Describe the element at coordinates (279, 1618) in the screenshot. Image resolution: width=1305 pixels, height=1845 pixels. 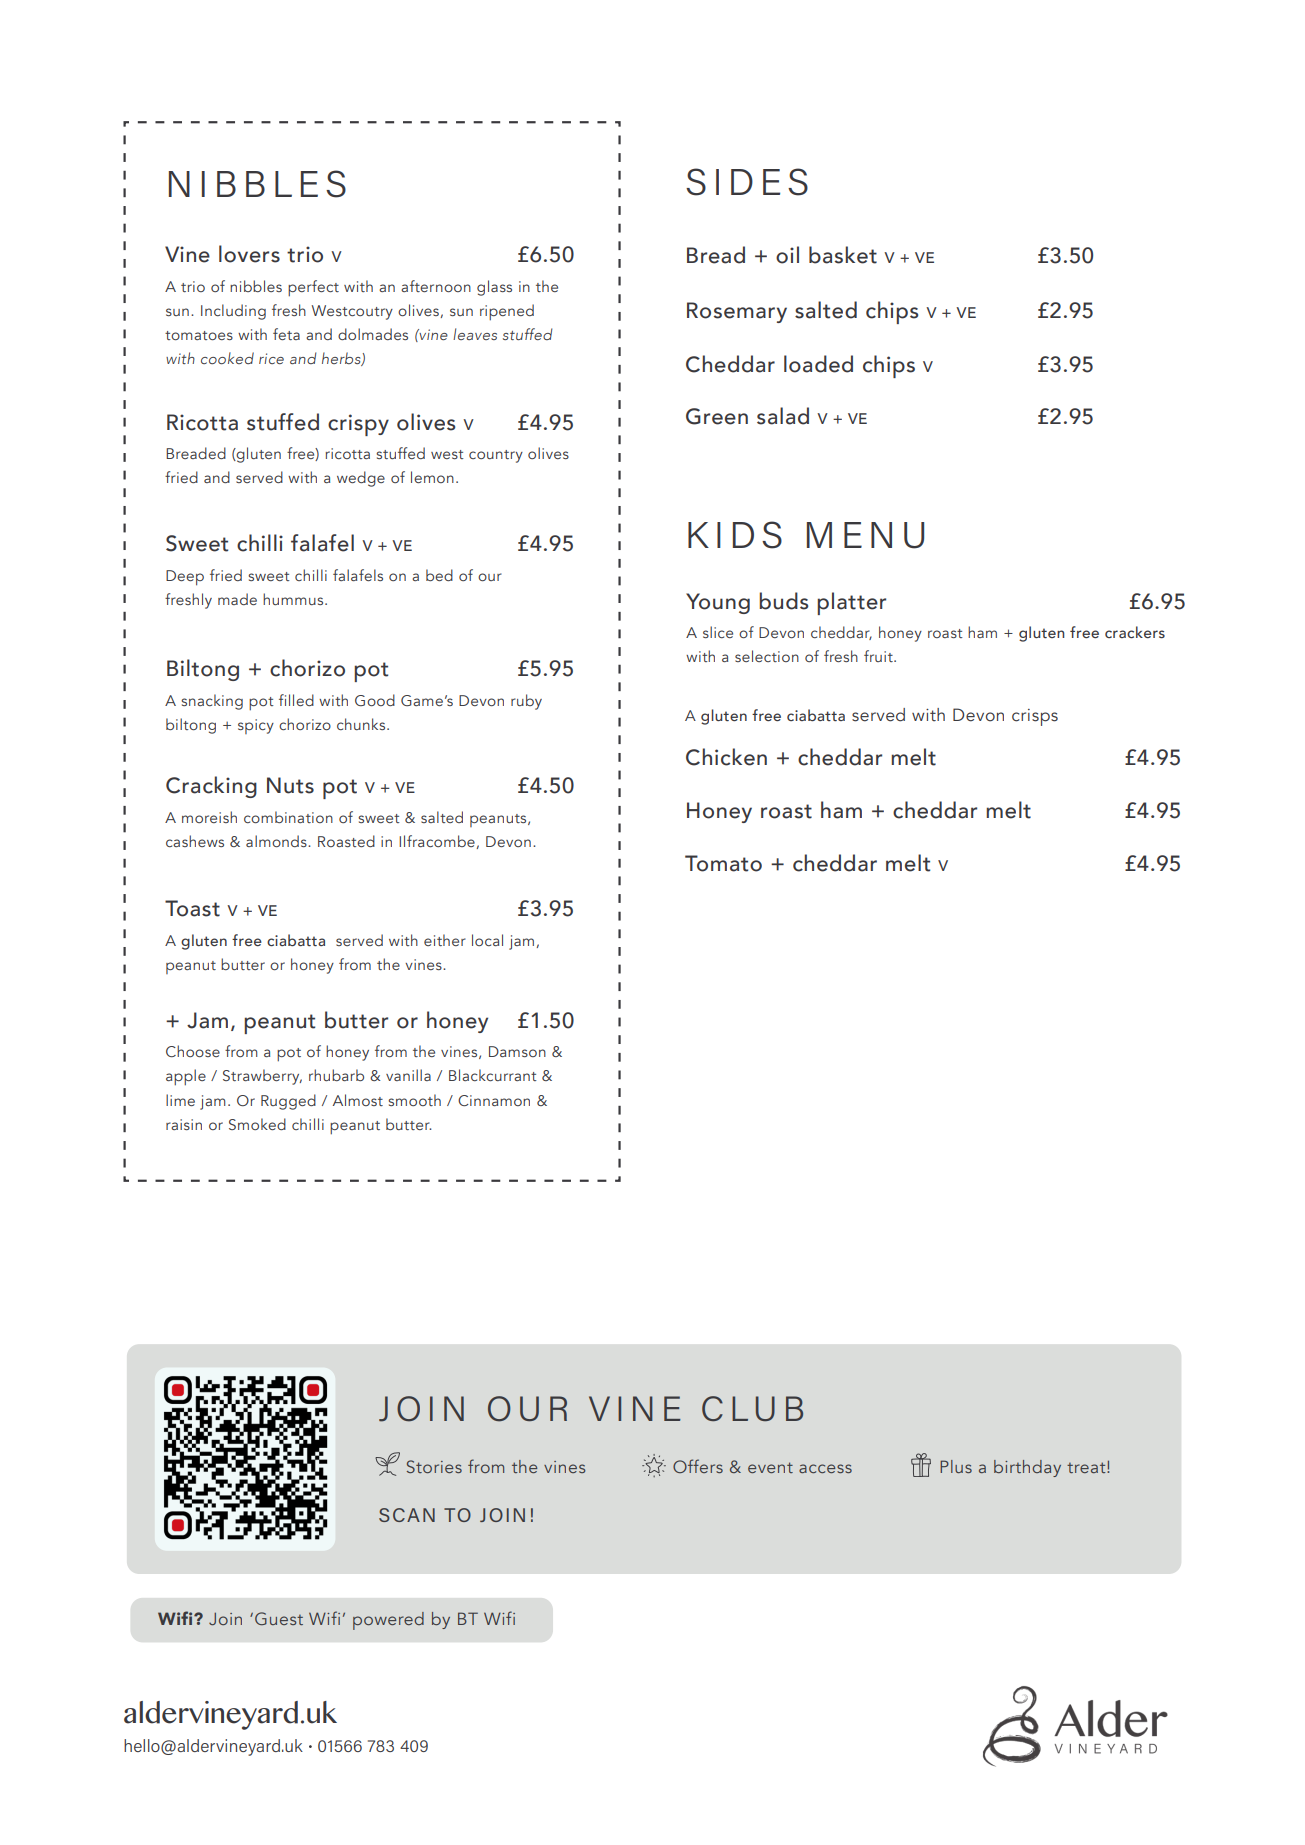
I see `Guest` at that location.
